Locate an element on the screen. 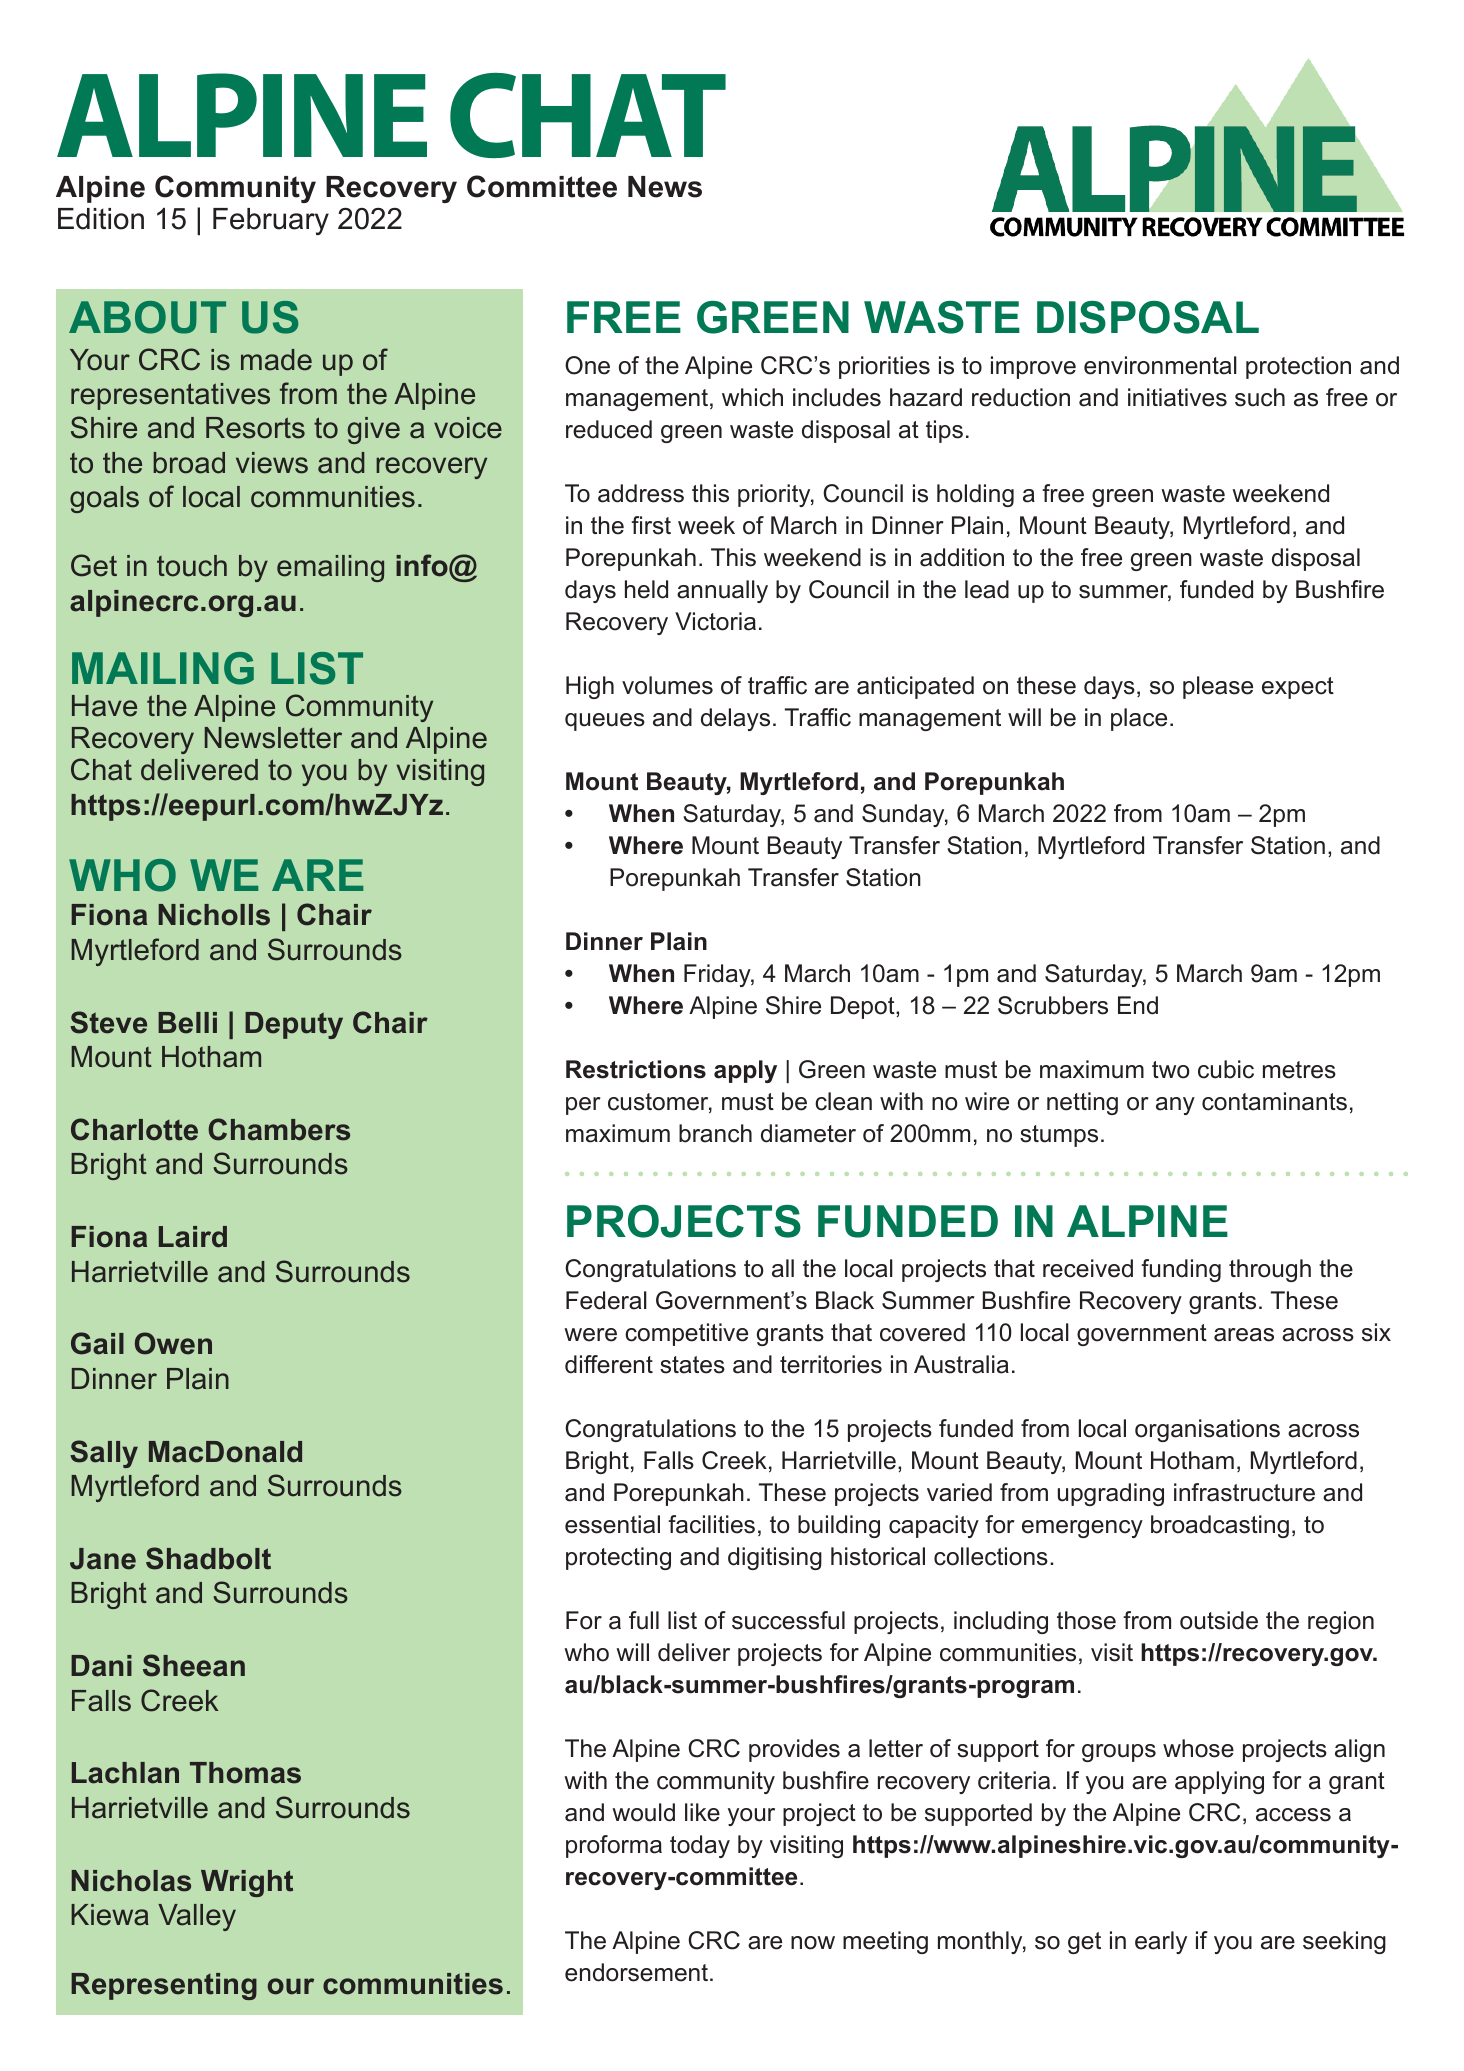  Nicholls is located at coordinates (214, 915).
